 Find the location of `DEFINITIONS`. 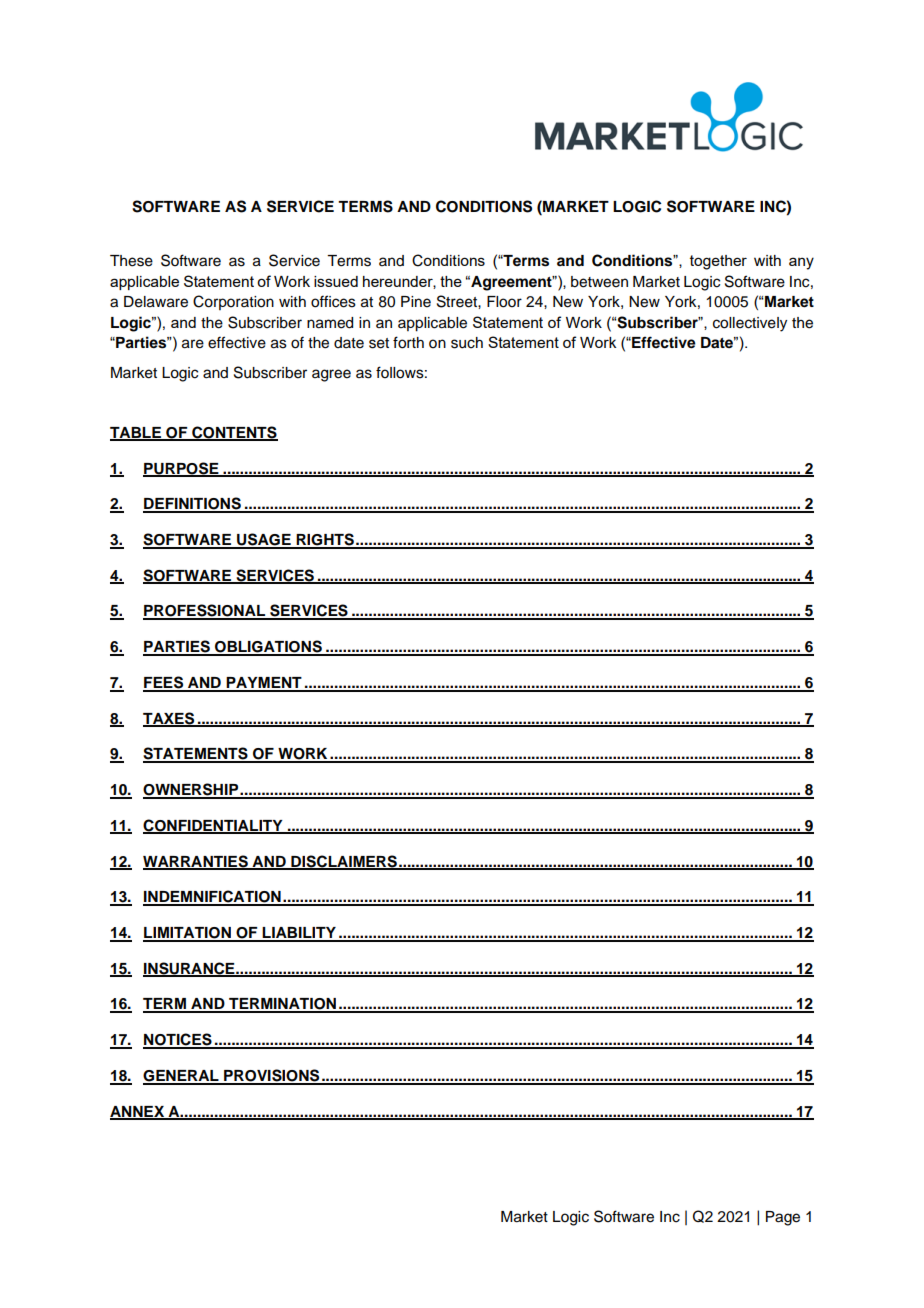

DEFINITIONS is located at coordinates (193, 504).
